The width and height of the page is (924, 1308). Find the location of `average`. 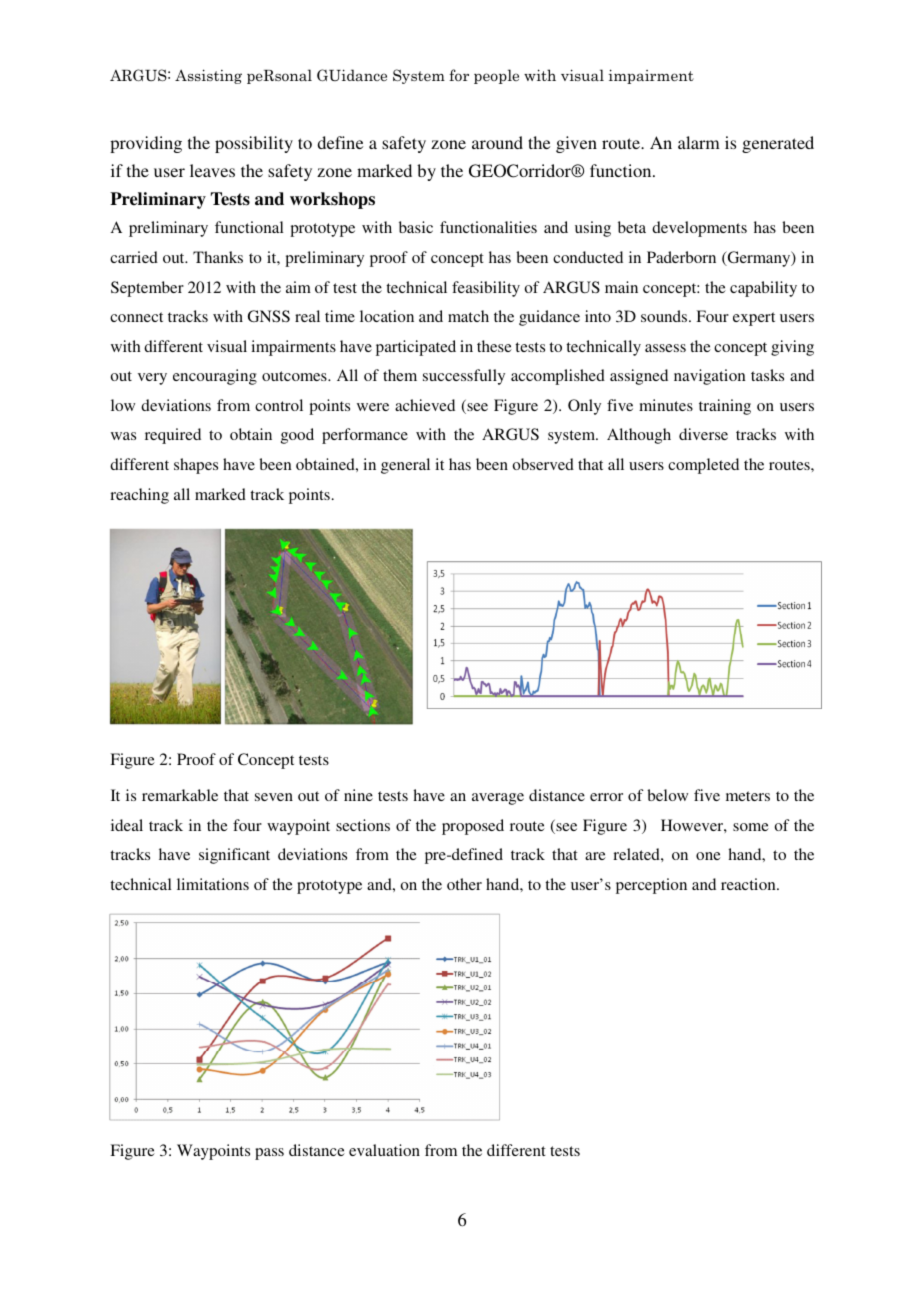

average is located at coordinates (498, 799).
